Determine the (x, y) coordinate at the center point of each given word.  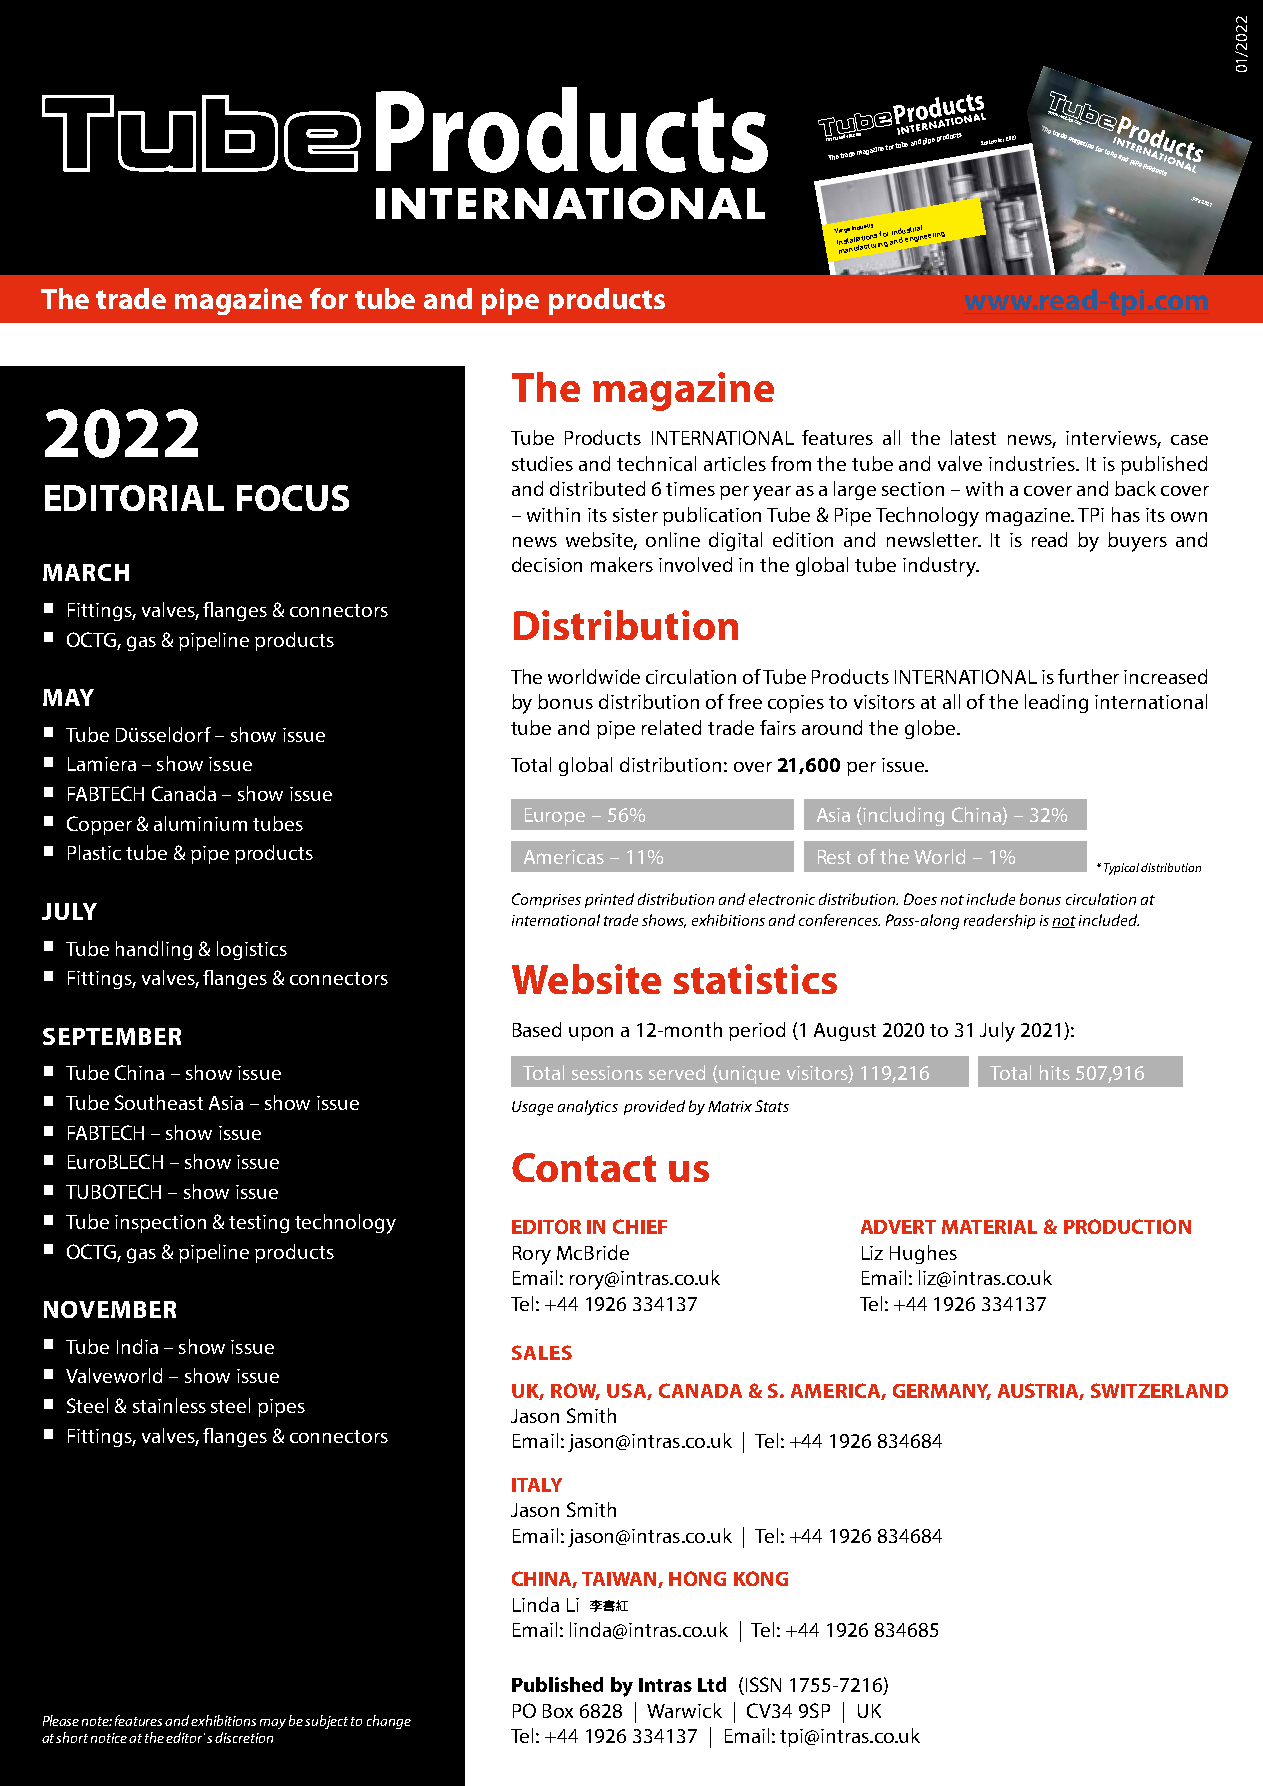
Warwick (684, 1710)
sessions (607, 1073)
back (1135, 488)
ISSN (762, 1686)
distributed (597, 488)
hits (1055, 1072)
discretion (244, 1737)
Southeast (159, 1102)
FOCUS (293, 498)
